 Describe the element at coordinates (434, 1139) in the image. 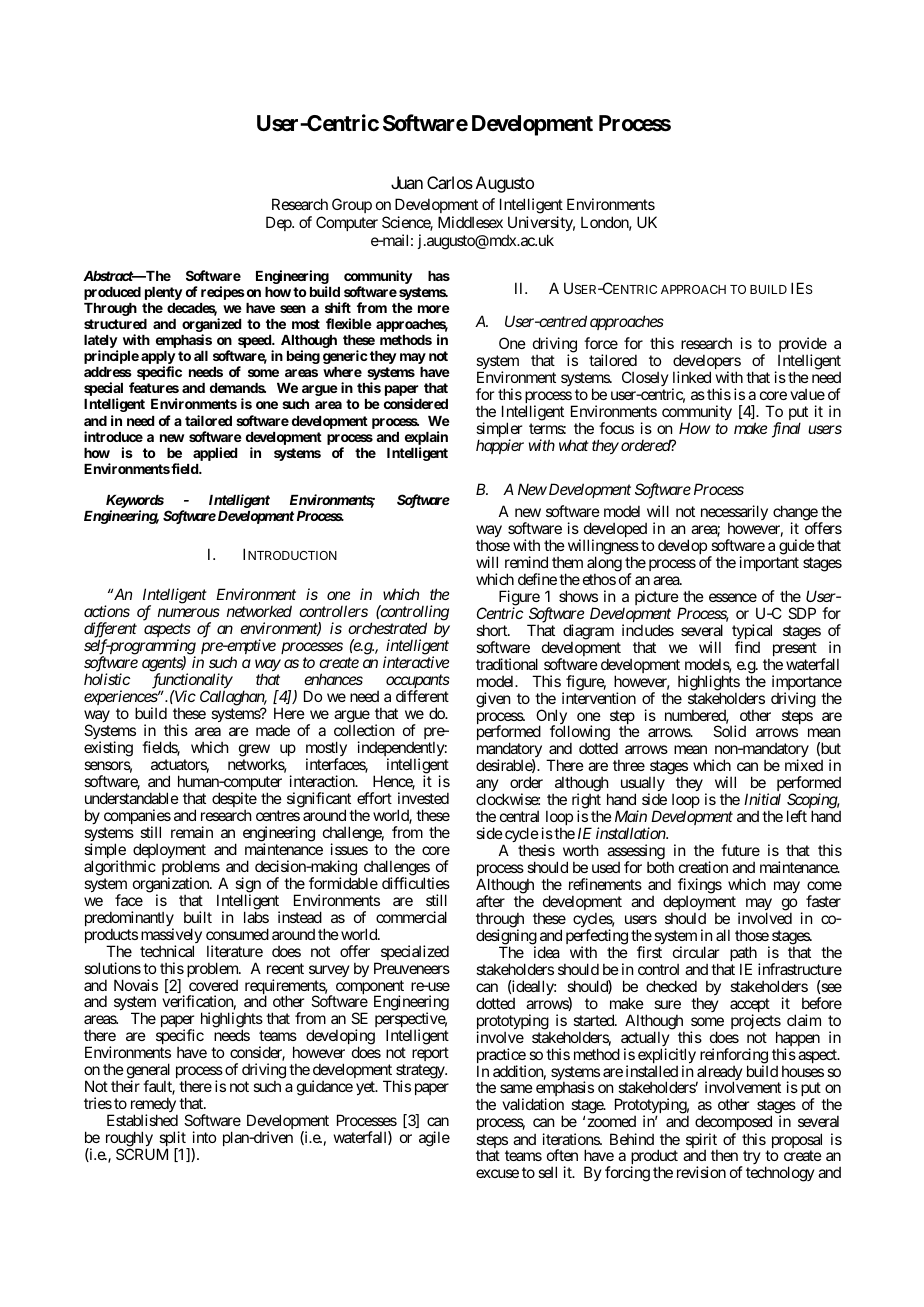

I see `agile` at that location.
